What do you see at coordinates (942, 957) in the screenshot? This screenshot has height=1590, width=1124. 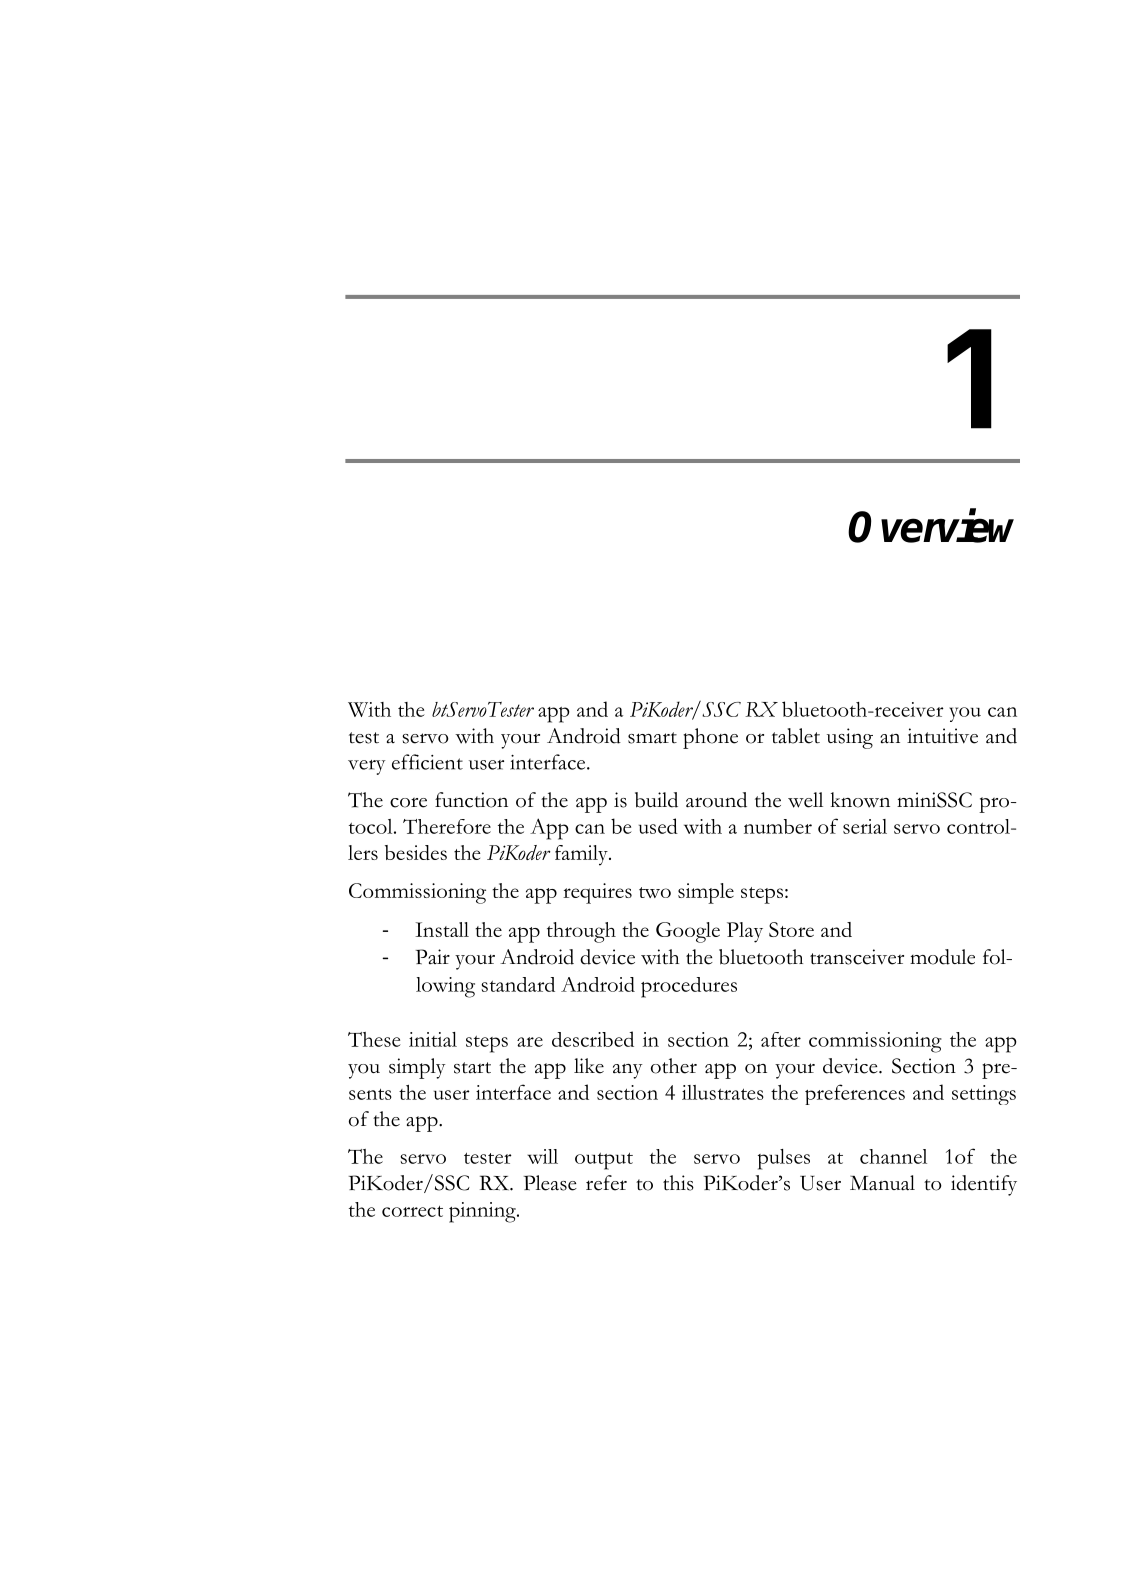 I see `module` at bounding box center [942, 957].
